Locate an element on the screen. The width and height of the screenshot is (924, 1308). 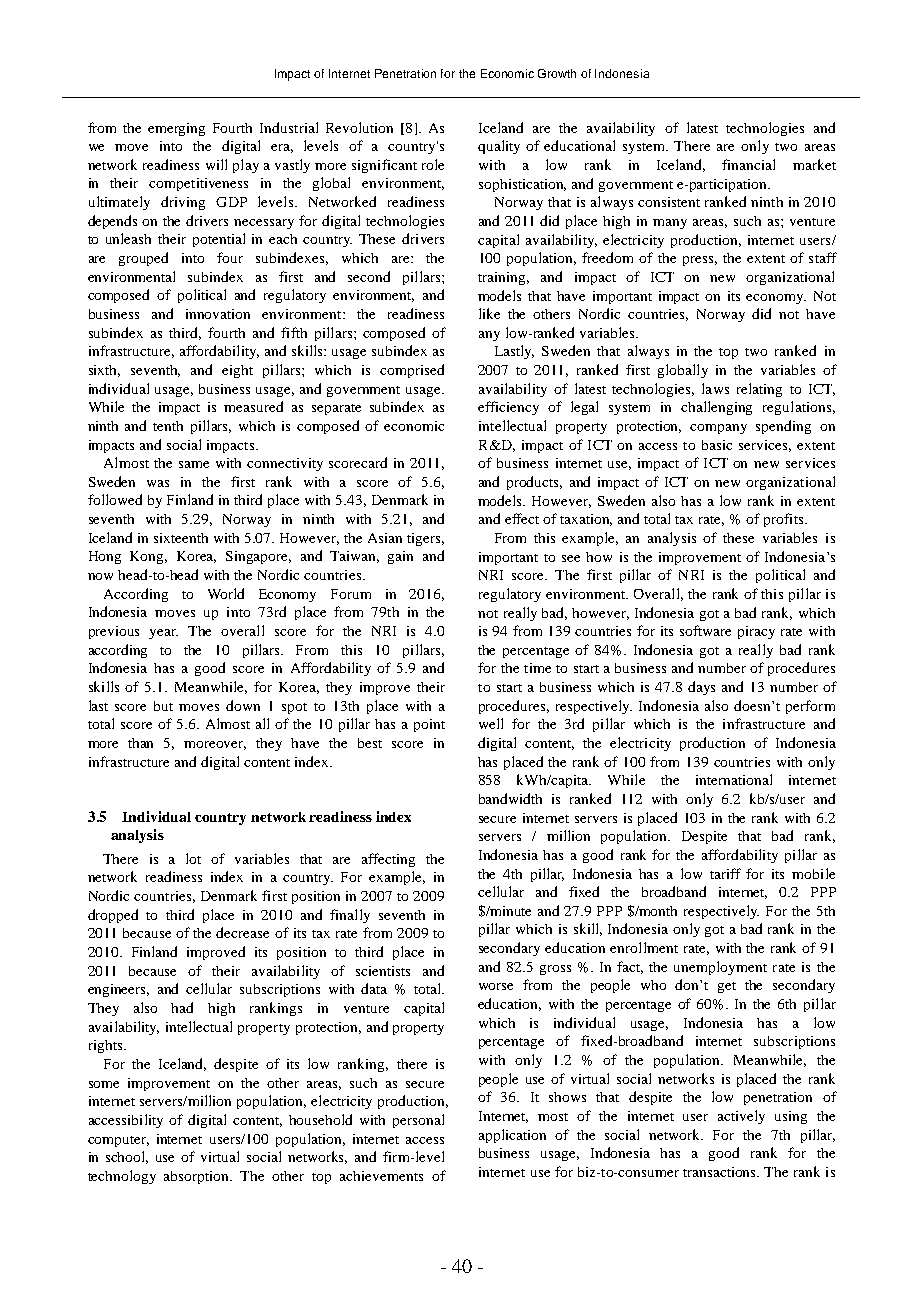
lot is located at coordinates (193, 858).
